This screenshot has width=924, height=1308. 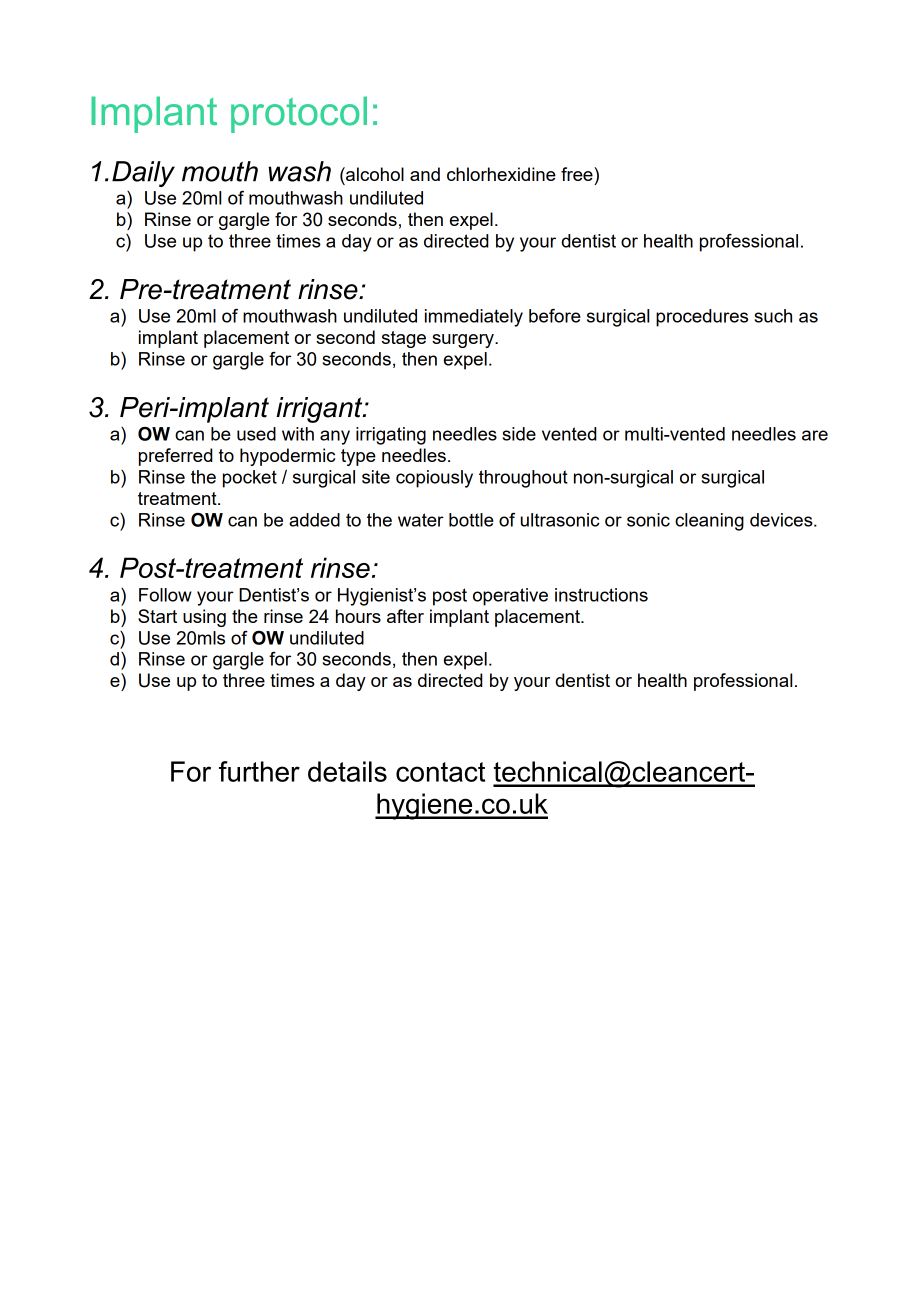 I want to click on side, so click(x=519, y=434).
